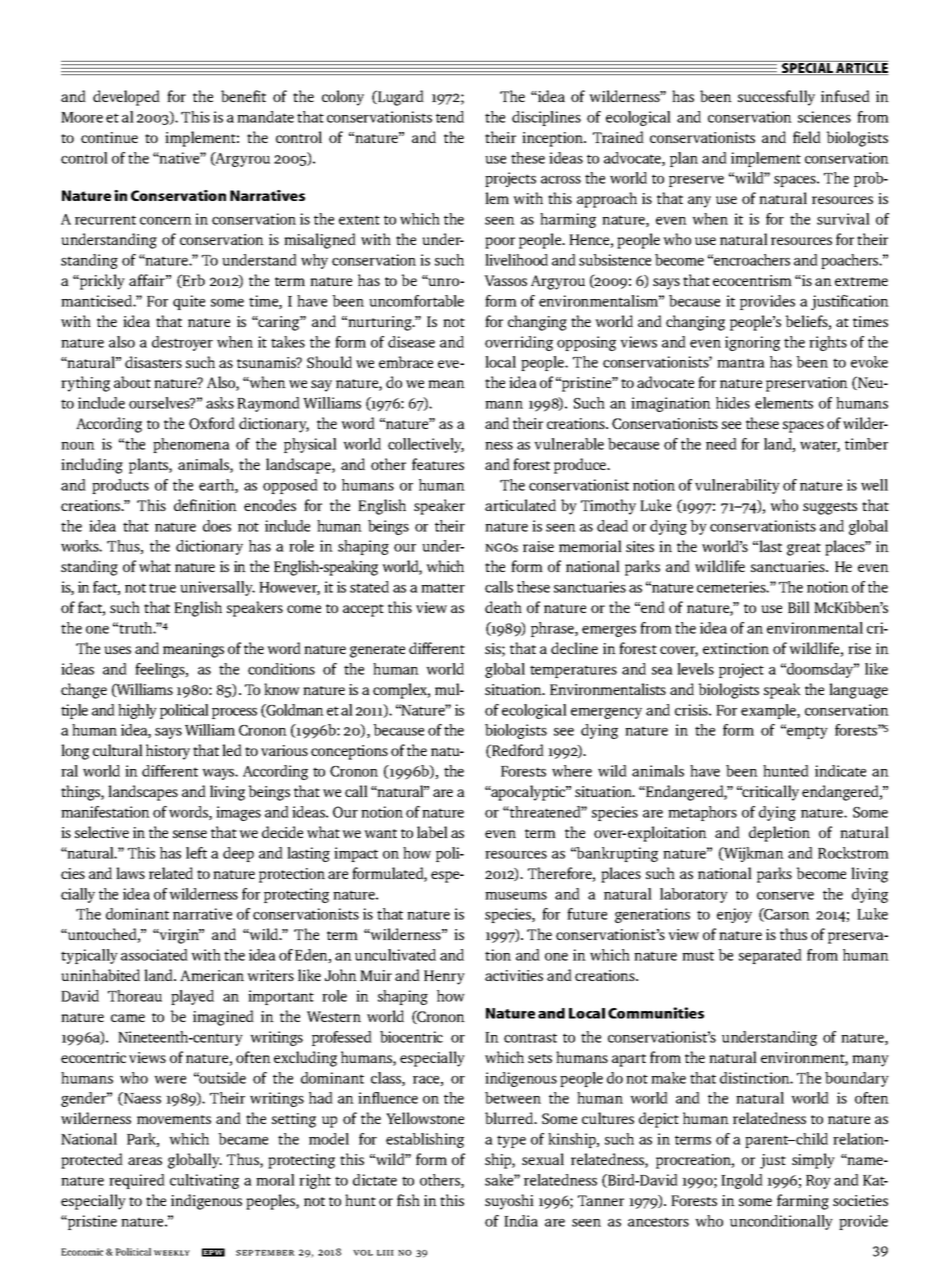 Image resolution: width=950 pixels, height=1288 pixels. Describe the element at coordinates (450, 117) in the image. I see `tend` at that location.
